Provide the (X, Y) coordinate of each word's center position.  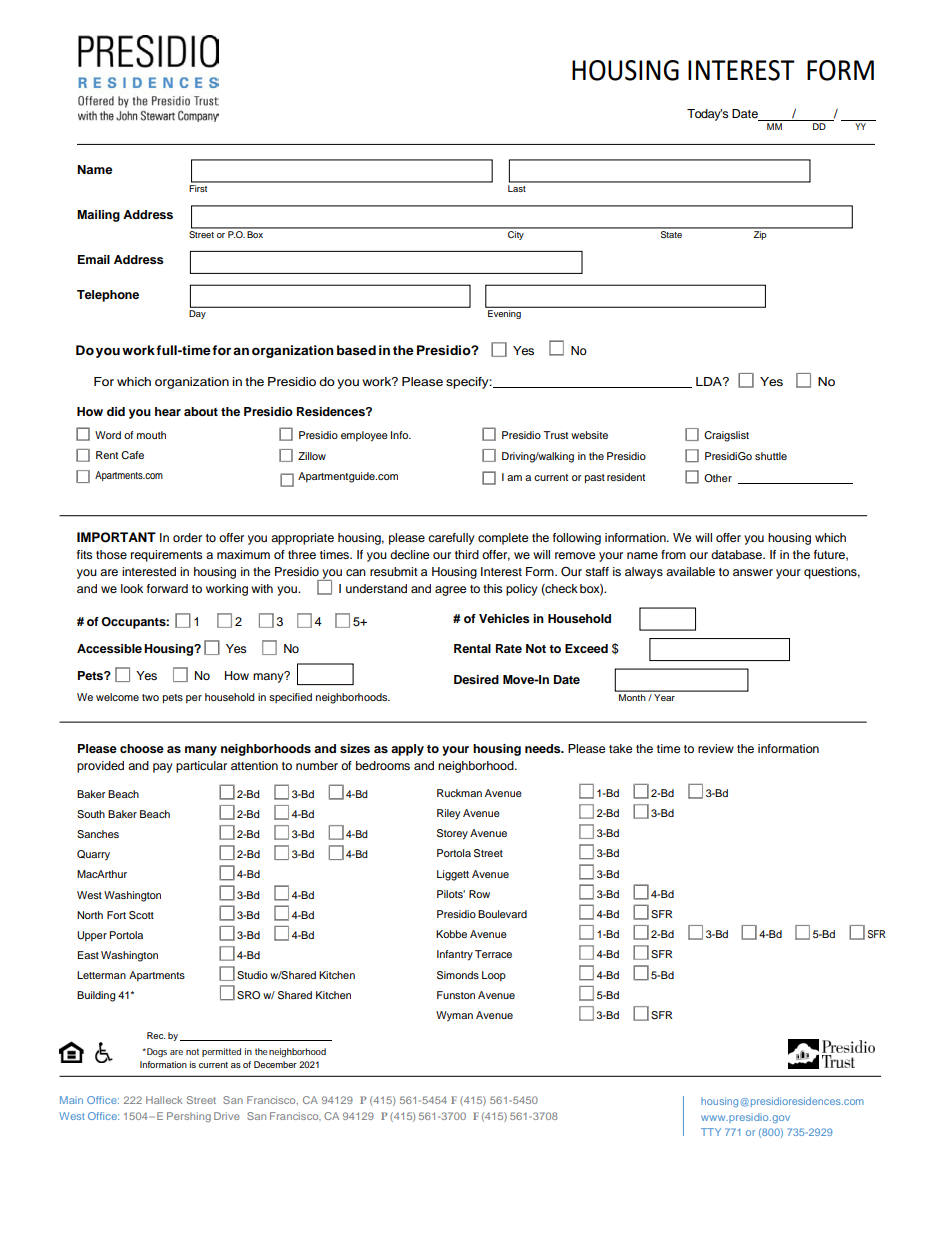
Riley (448, 814)
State (671, 233)
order (187, 537)
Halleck (164, 1100)
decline (410, 554)
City (516, 234)
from (673, 554)
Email (94, 259)
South (91, 814)
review (716, 748)
